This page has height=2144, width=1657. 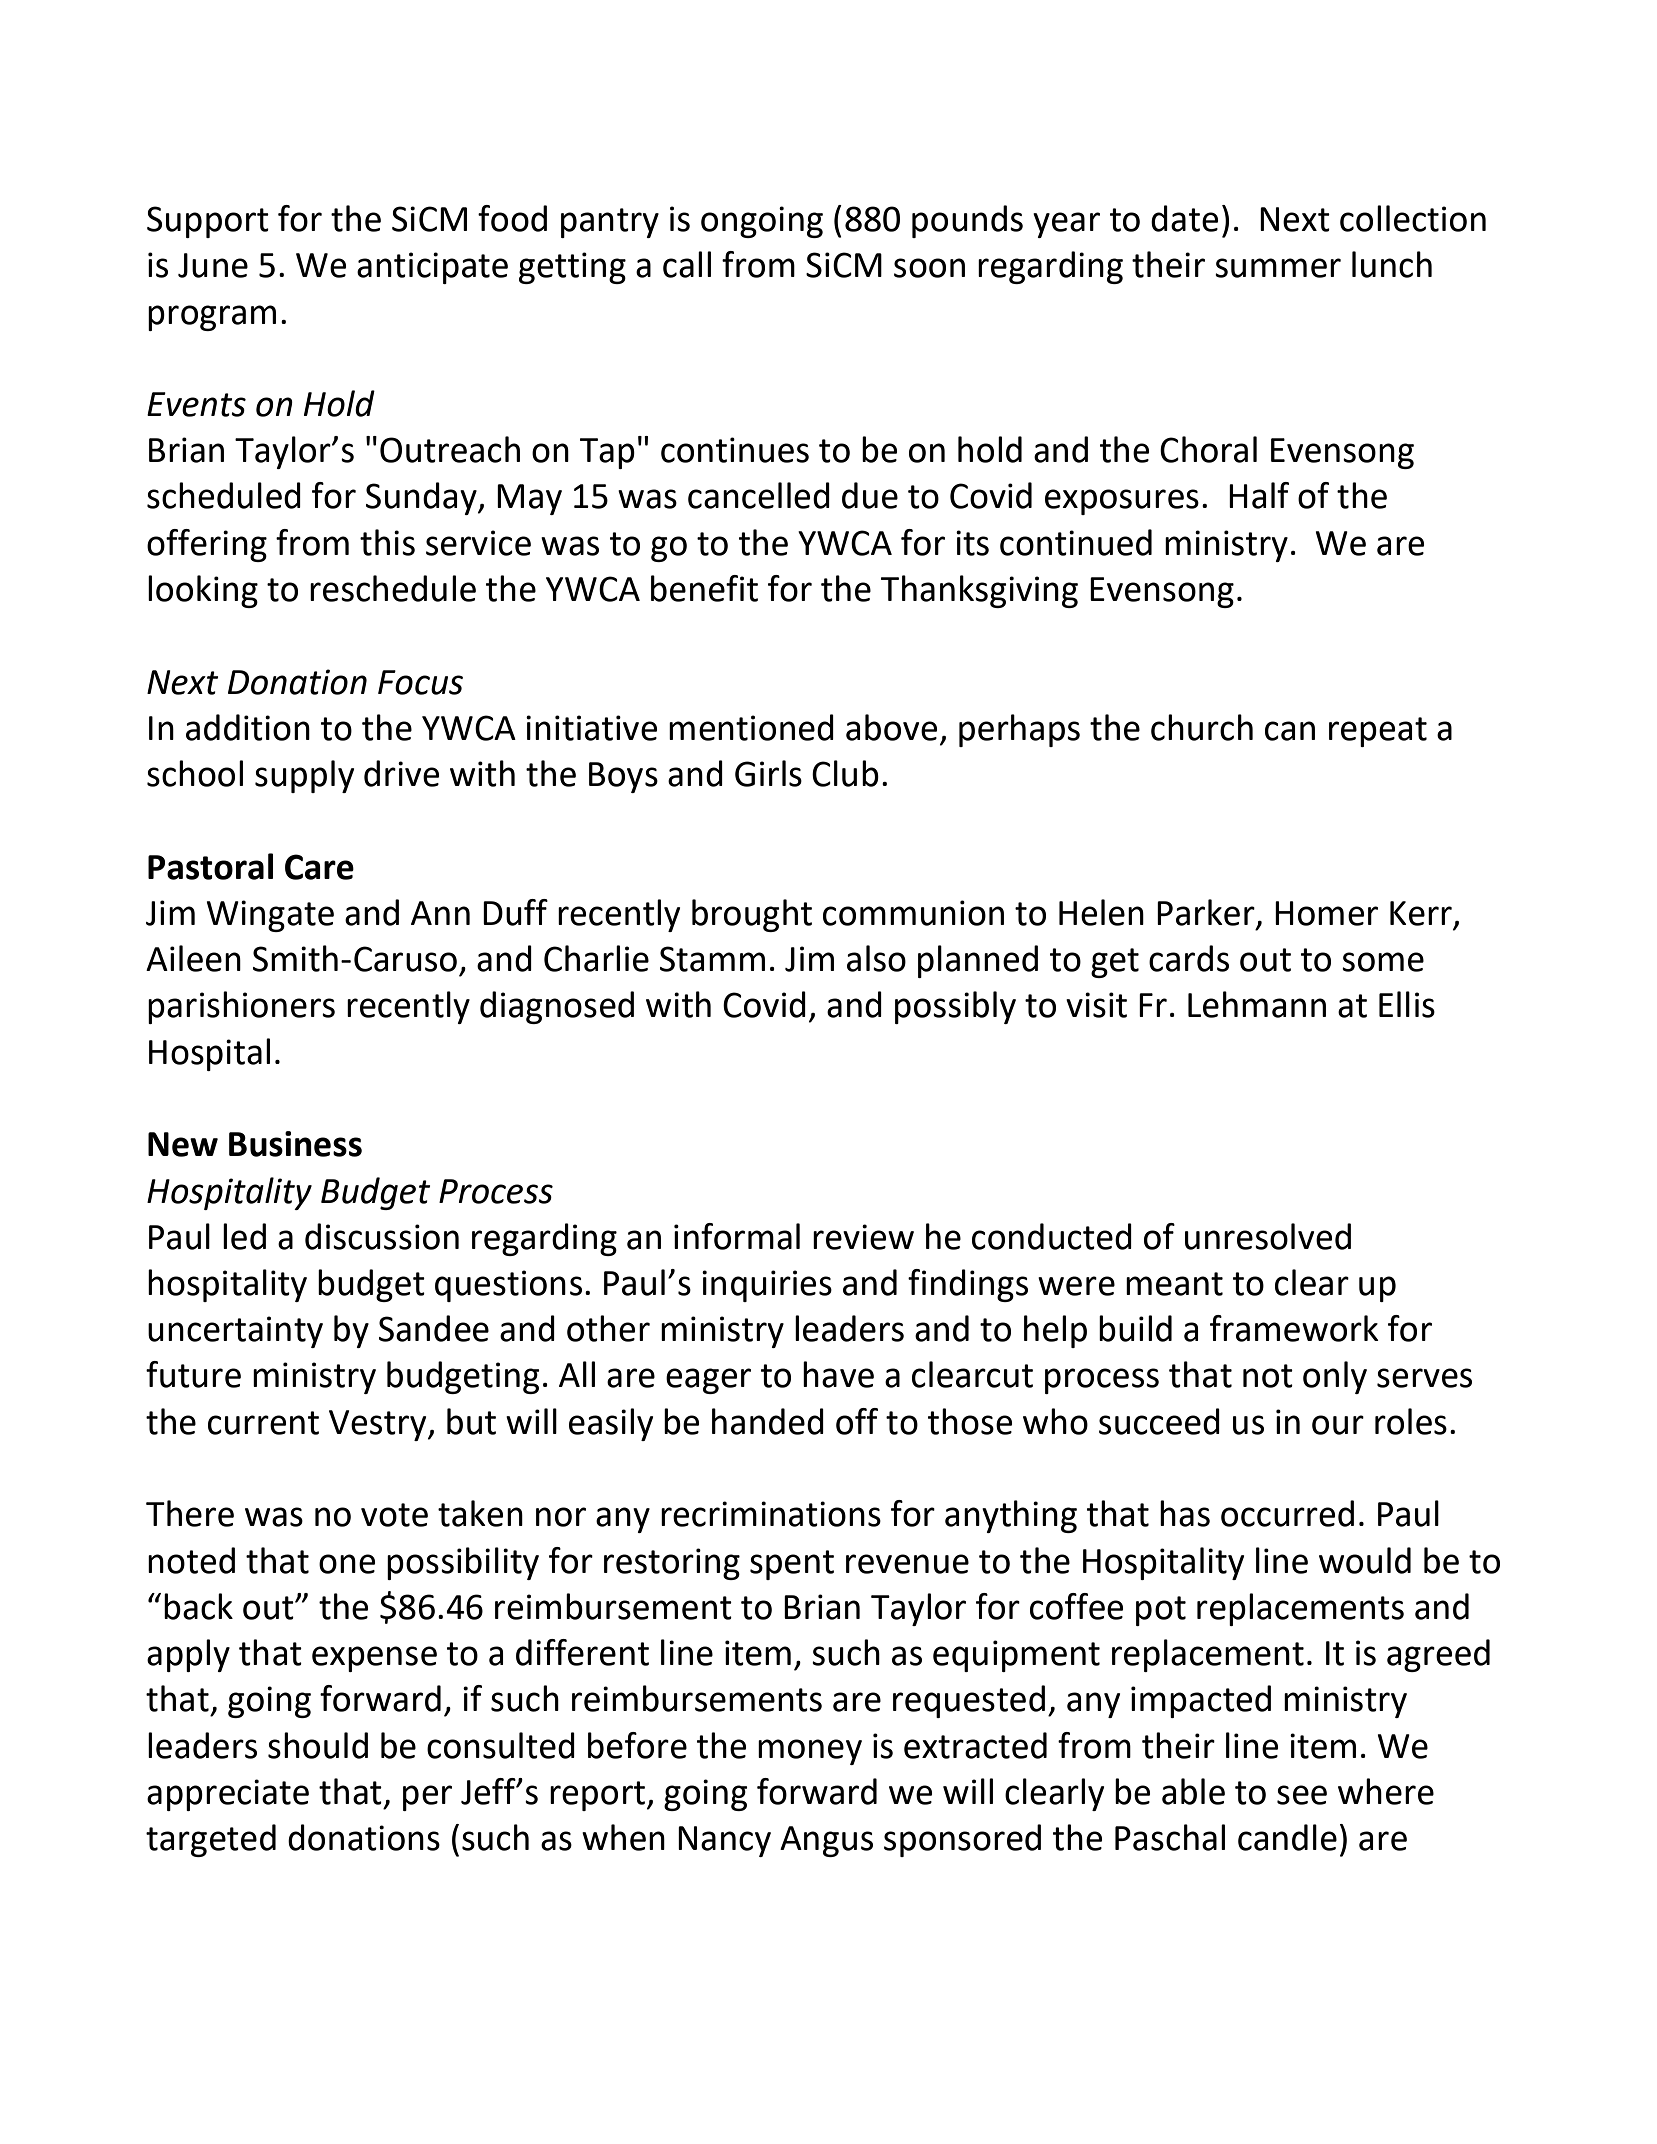 What do you see at coordinates (929, 268) in the page?
I see `soon` at bounding box center [929, 268].
